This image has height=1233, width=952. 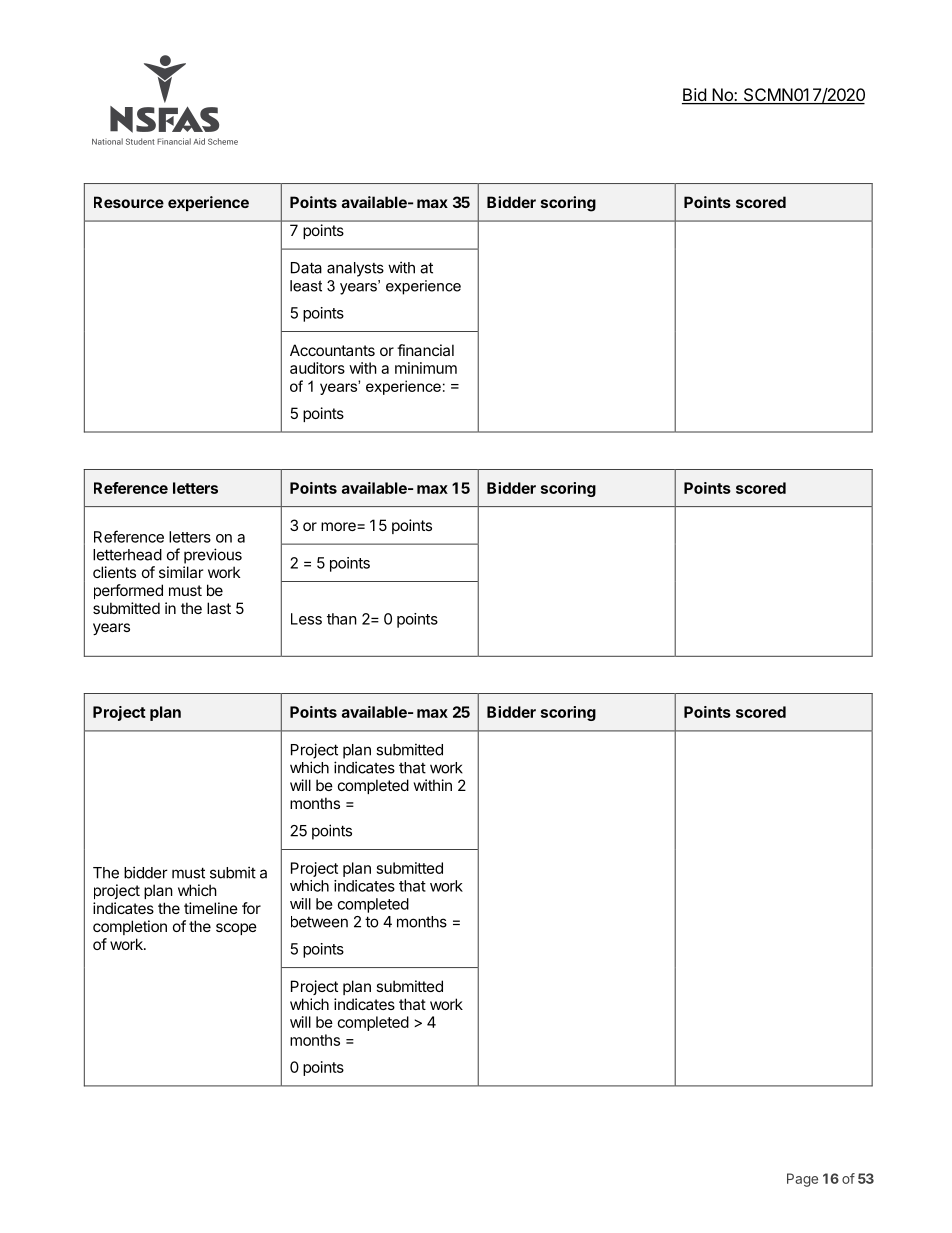 I want to click on than, so click(x=342, y=619).
